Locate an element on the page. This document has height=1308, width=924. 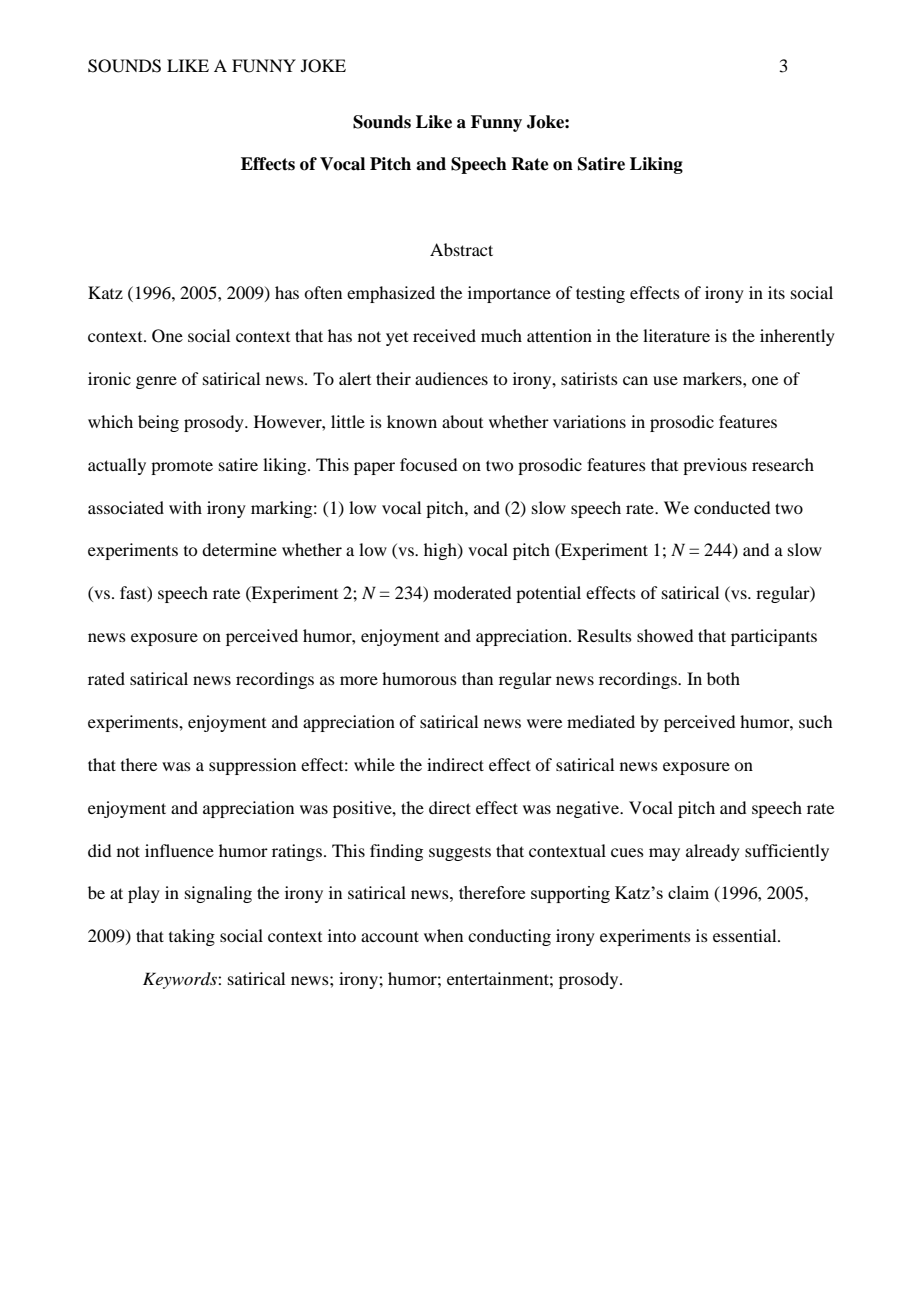
often is located at coordinates (323, 292).
